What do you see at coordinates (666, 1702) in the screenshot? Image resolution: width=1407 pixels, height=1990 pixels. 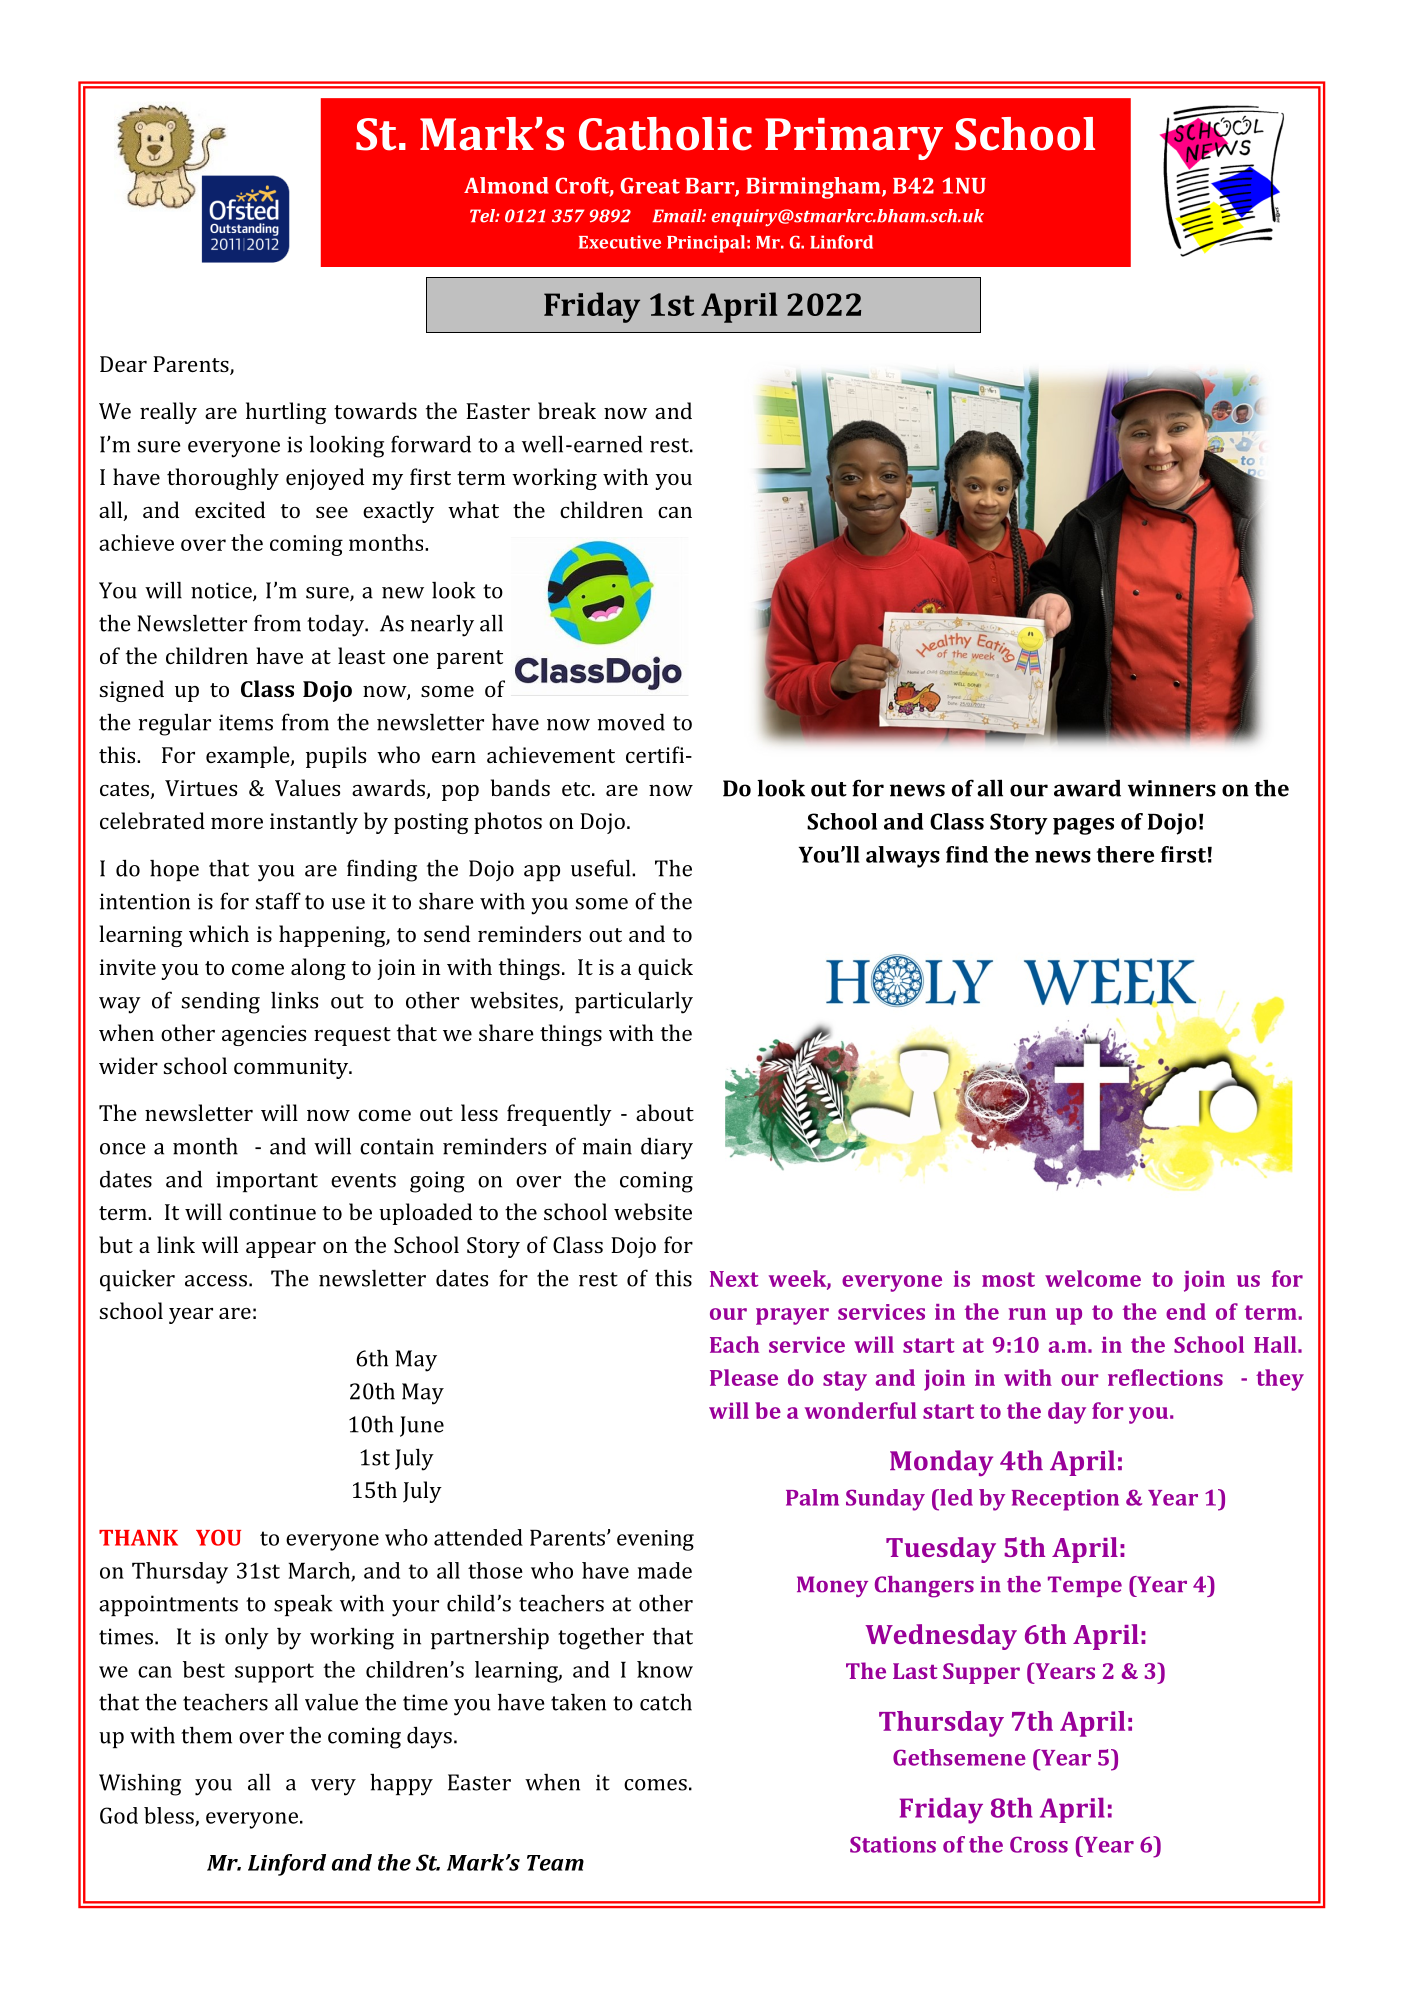 I see `catch` at bounding box center [666, 1702].
